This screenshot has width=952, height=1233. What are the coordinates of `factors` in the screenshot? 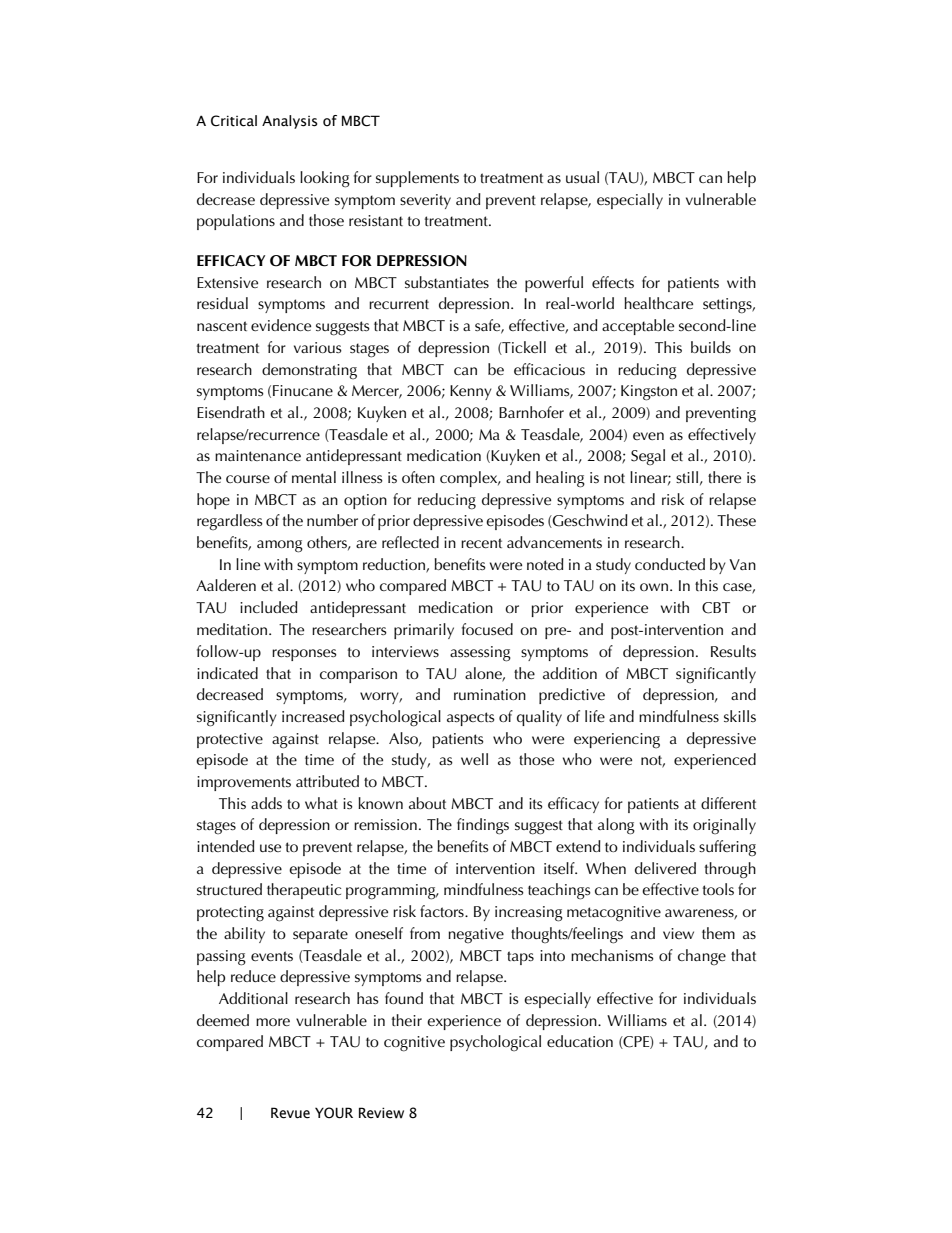 It's located at (443, 911).
